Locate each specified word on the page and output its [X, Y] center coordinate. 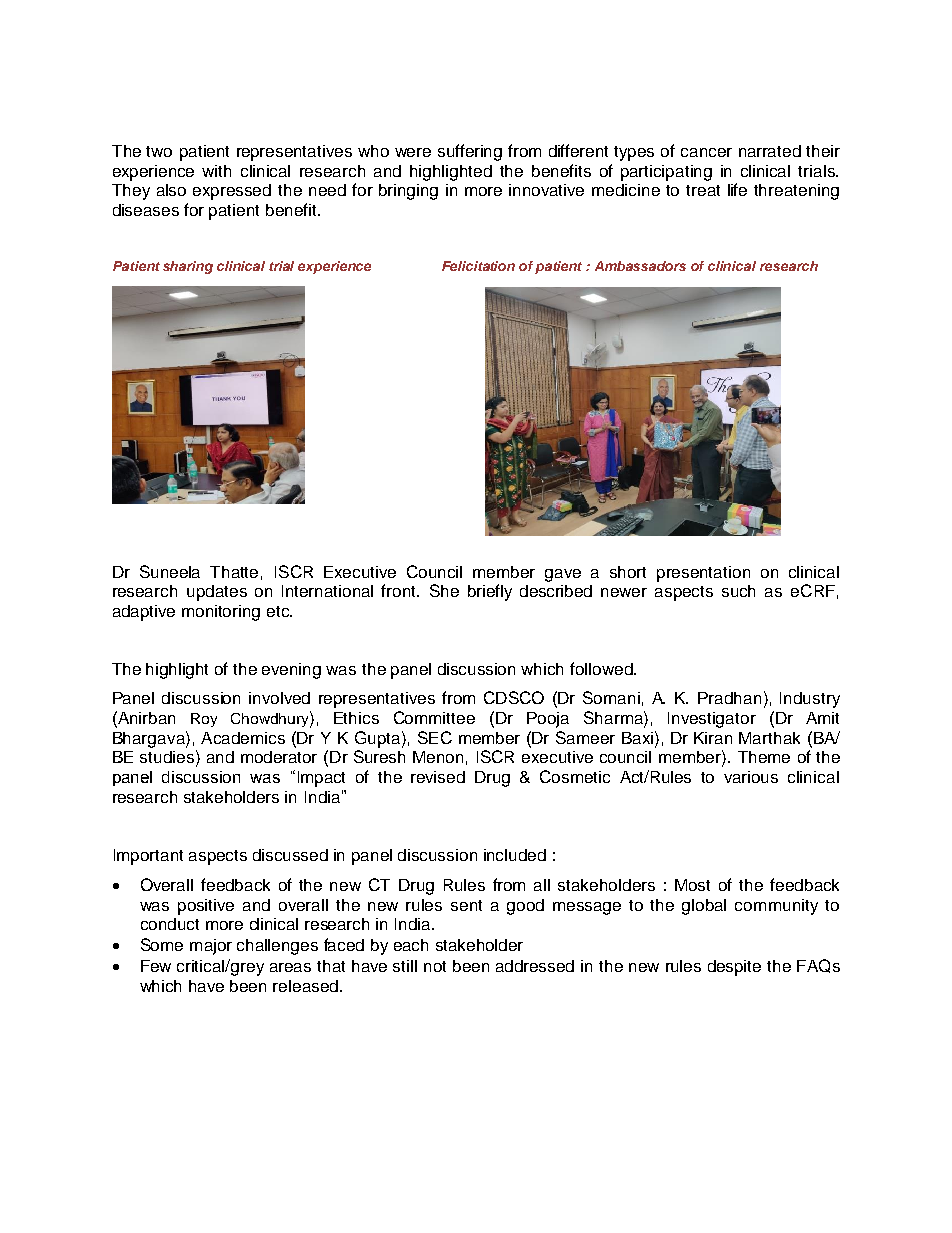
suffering [470, 152]
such [738, 591]
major [211, 947]
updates [217, 593]
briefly [490, 592]
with [216, 171]
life [737, 189]
